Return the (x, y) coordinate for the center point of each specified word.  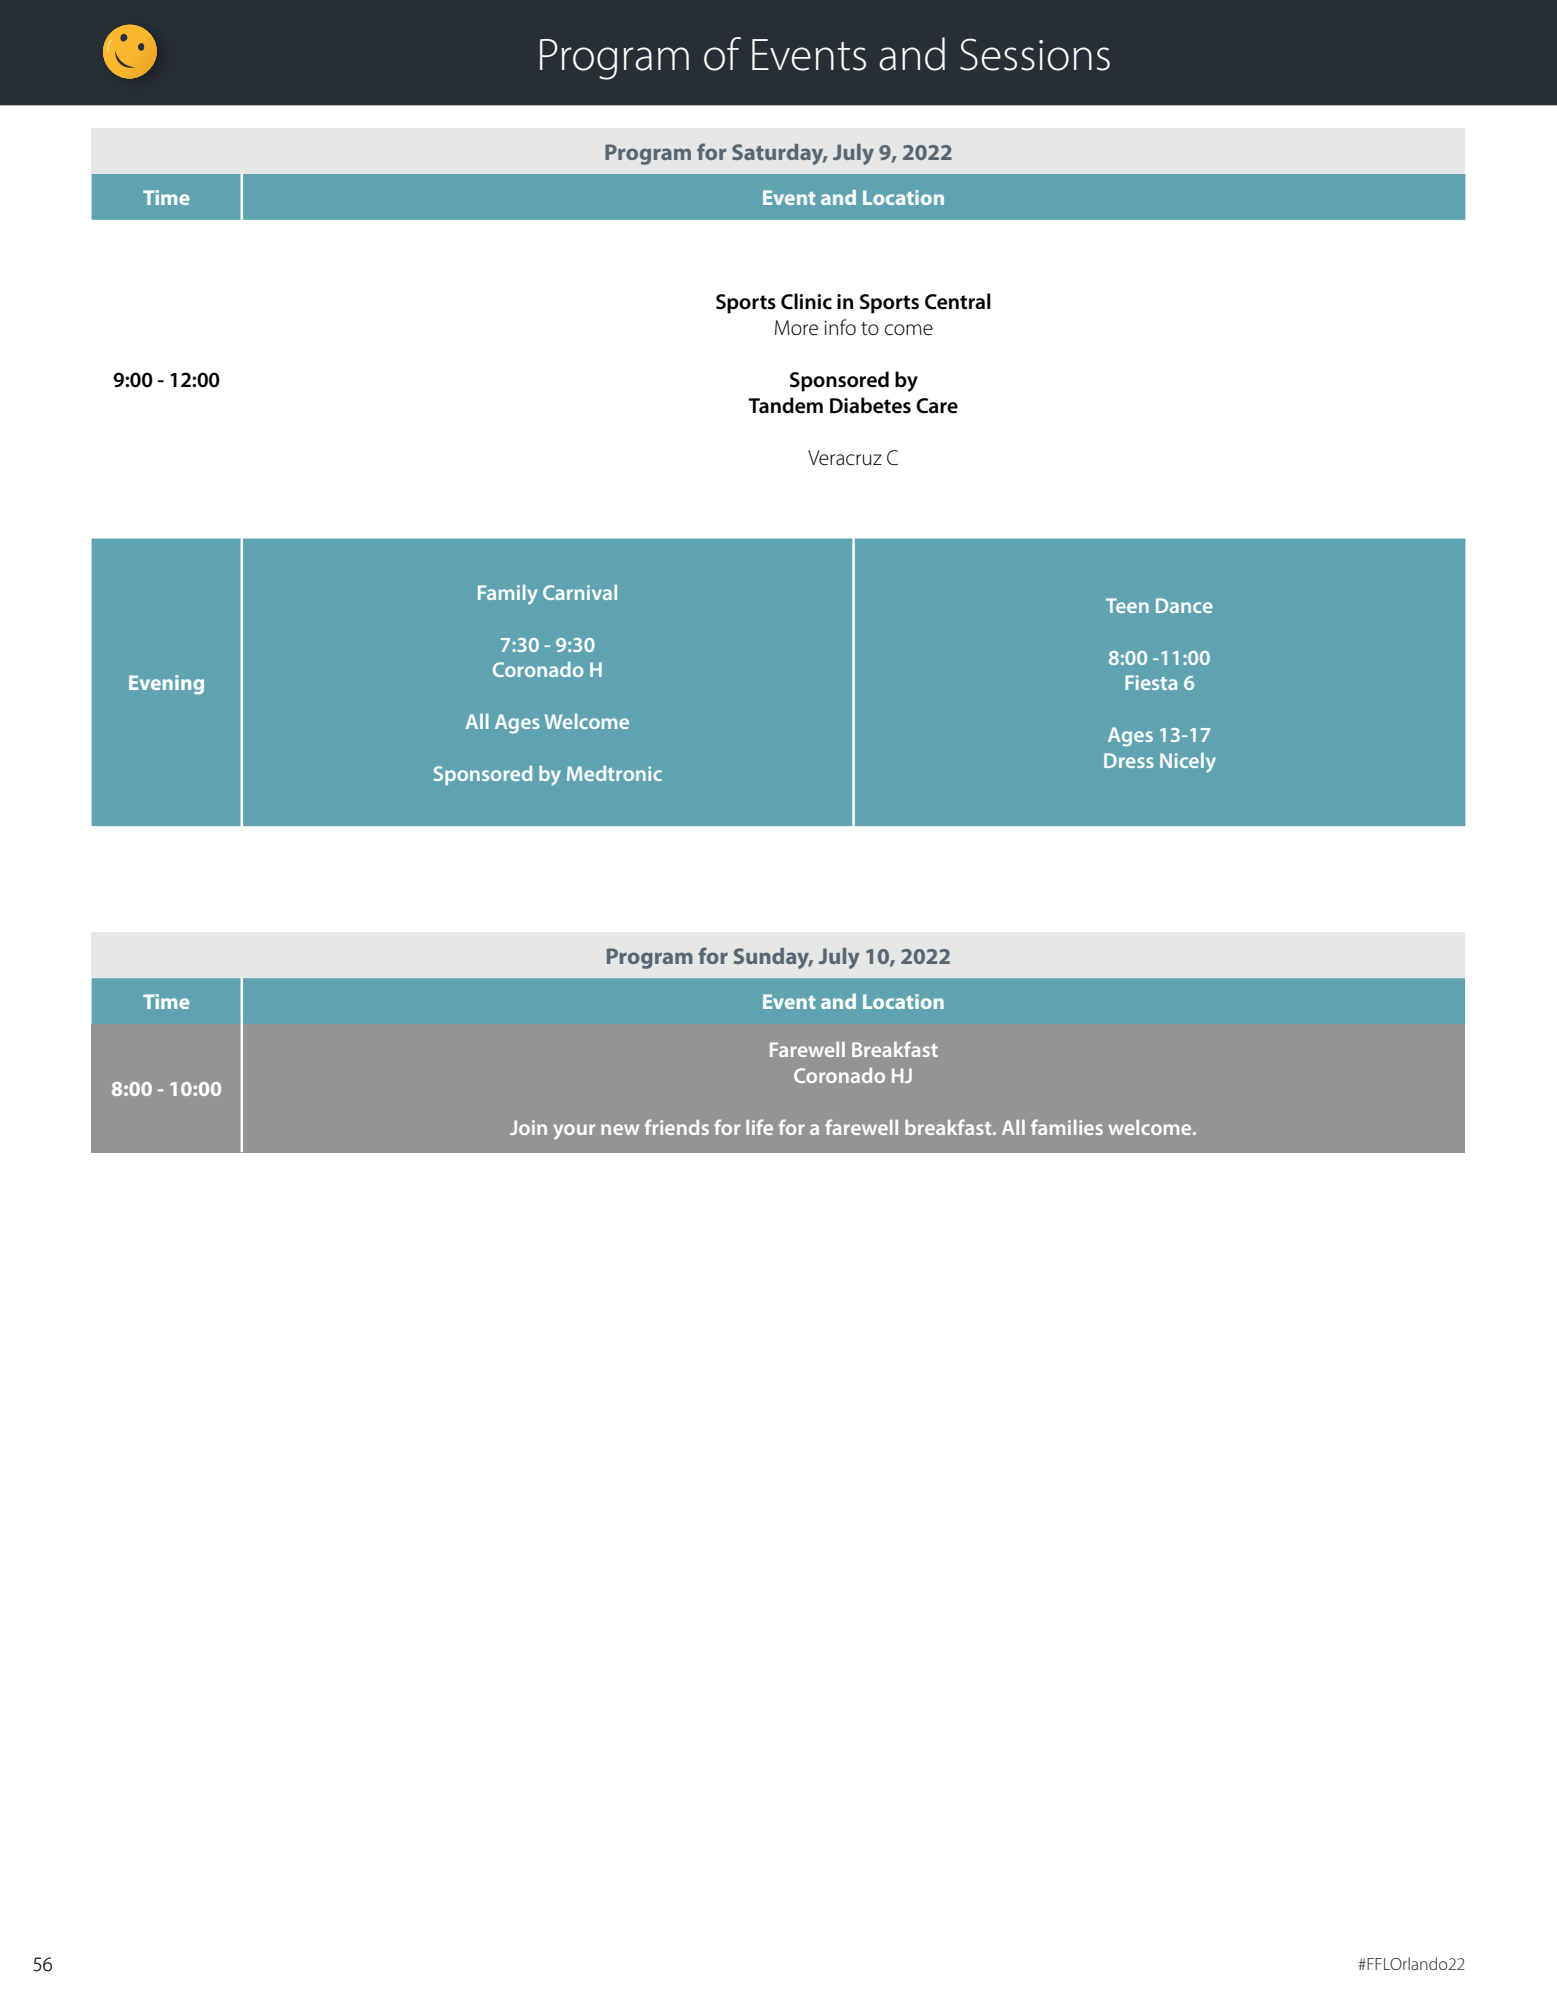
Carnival (580, 592)
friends (677, 1127)
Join (528, 1127)
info (840, 327)
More (796, 328)
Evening (166, 685)
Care (937, 406)
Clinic (806, 301)
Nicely (1188, 763)
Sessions (1035, 54)
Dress (1129, 760)
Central (958, 301)
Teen (1127, 605)
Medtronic (614, 773)
